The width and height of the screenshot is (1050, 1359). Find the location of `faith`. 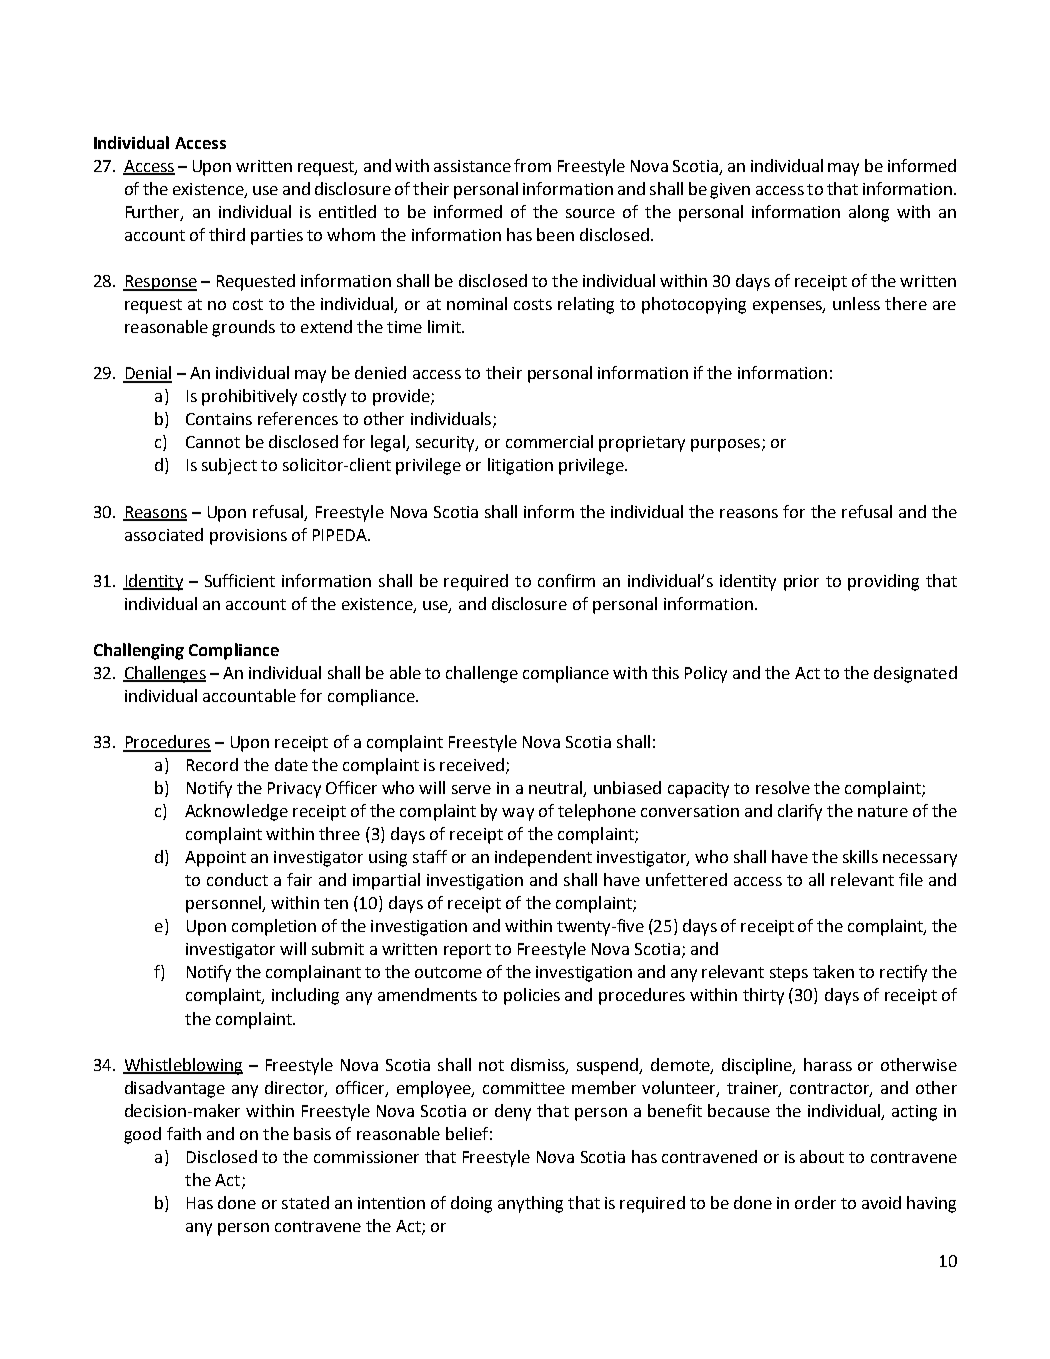

faith is located at coordinates (184, 1133).
